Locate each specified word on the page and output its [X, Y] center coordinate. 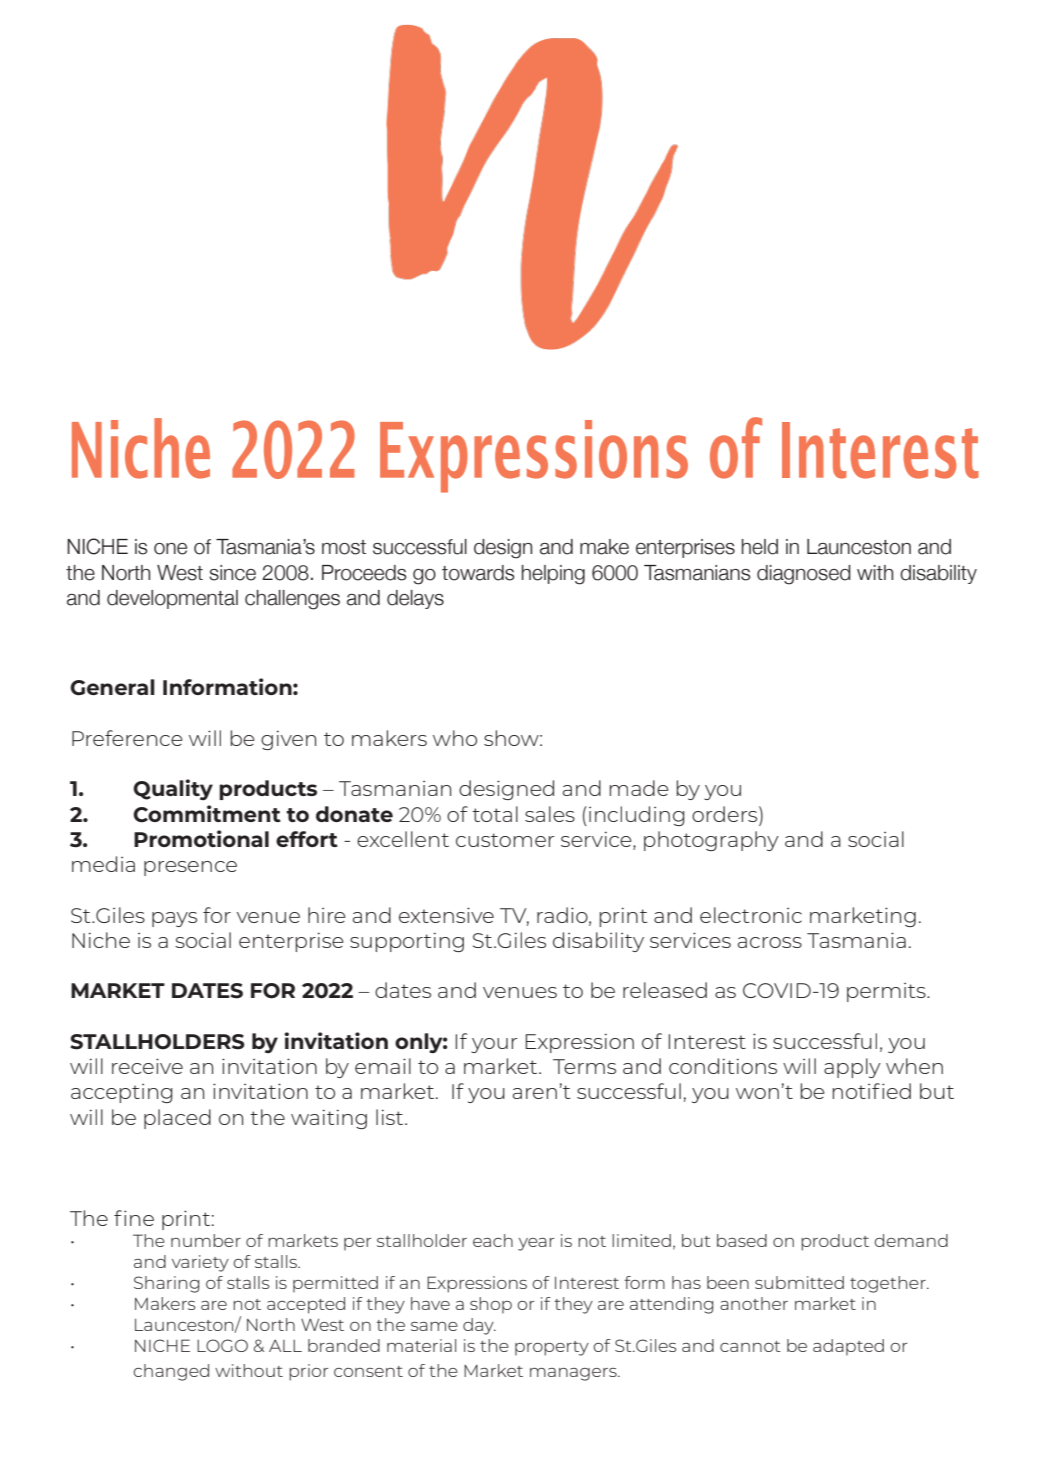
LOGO [222, 1345]
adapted [848, 1347]
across [770, 942]
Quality [173, 789]
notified [871, 1091]
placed [177, 1119]
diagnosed [804, 575]
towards [478, 573]
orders [726, 814]
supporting [407, 942]
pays [174, 919]
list [391, 1117]
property [552, 1348]
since [232, 573]
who [455, 738]
